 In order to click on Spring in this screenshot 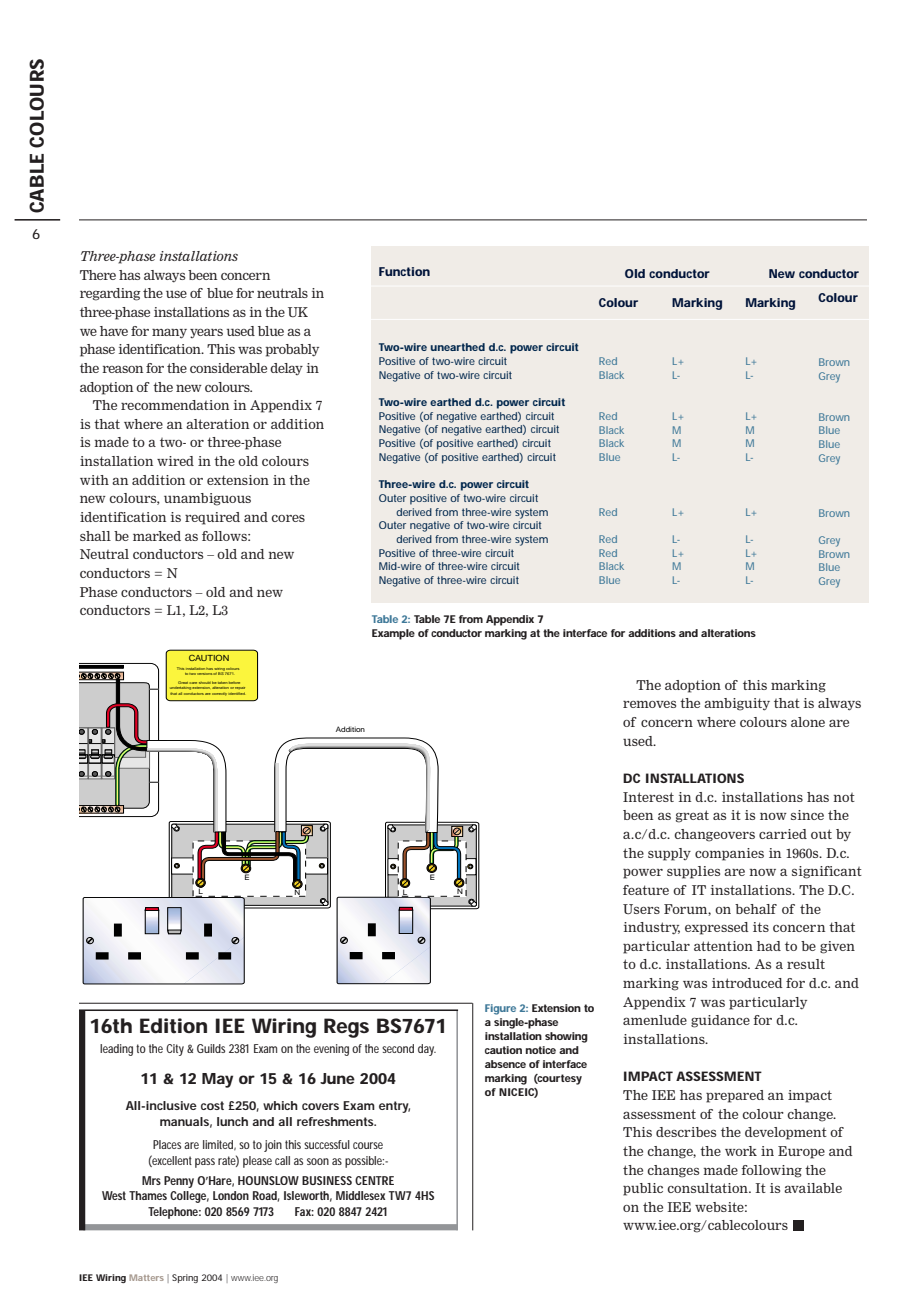, I will do `click(185, 1278)`.
